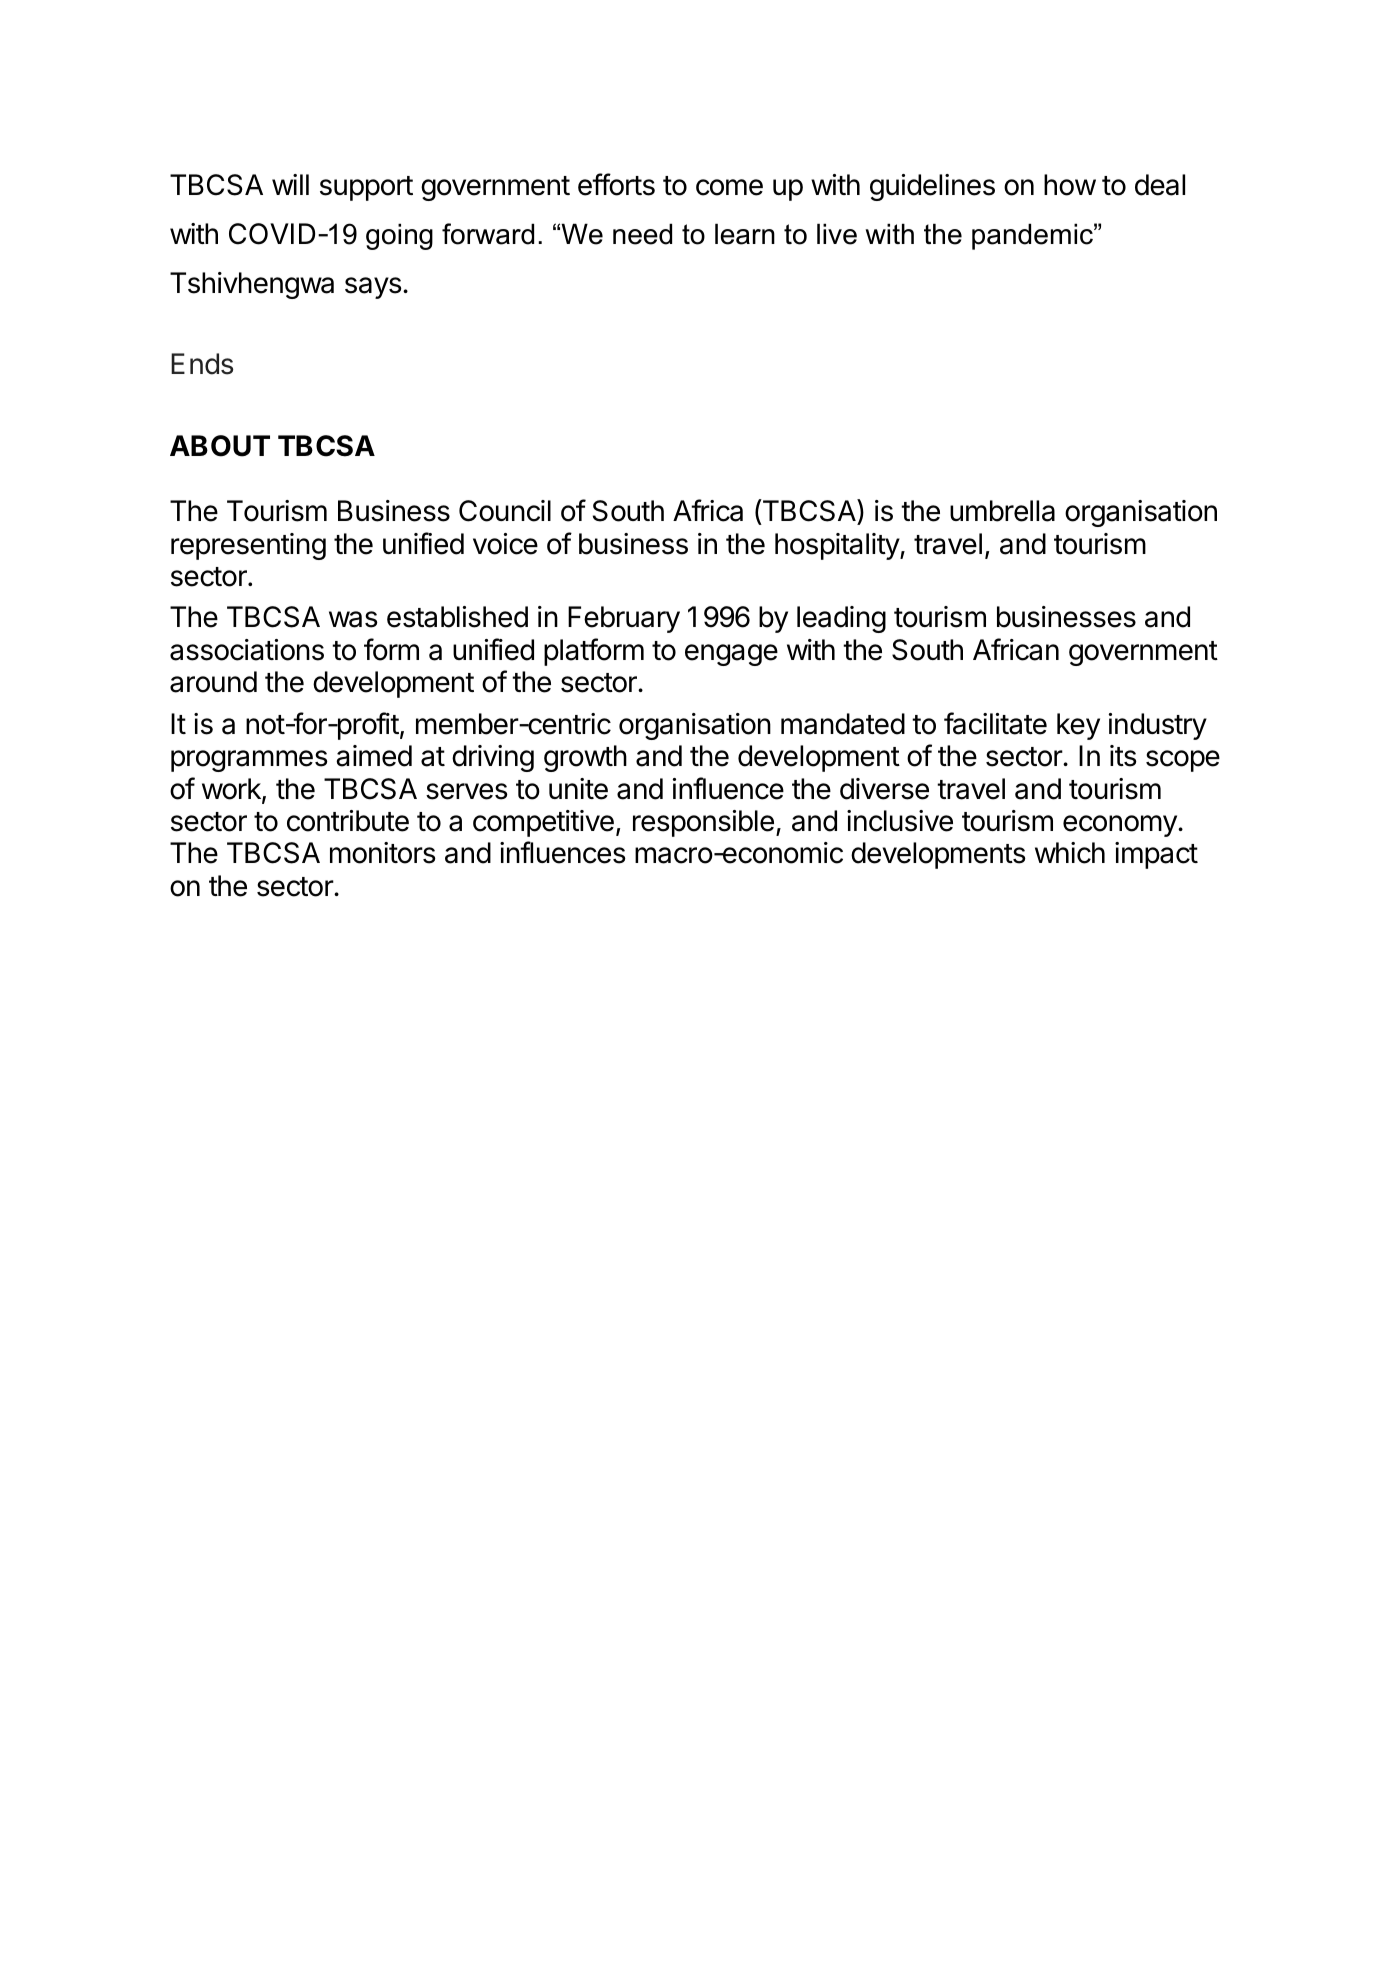 The height and width of the document is (1980, 1400). I want to click on responsible, so click(703, 823).
